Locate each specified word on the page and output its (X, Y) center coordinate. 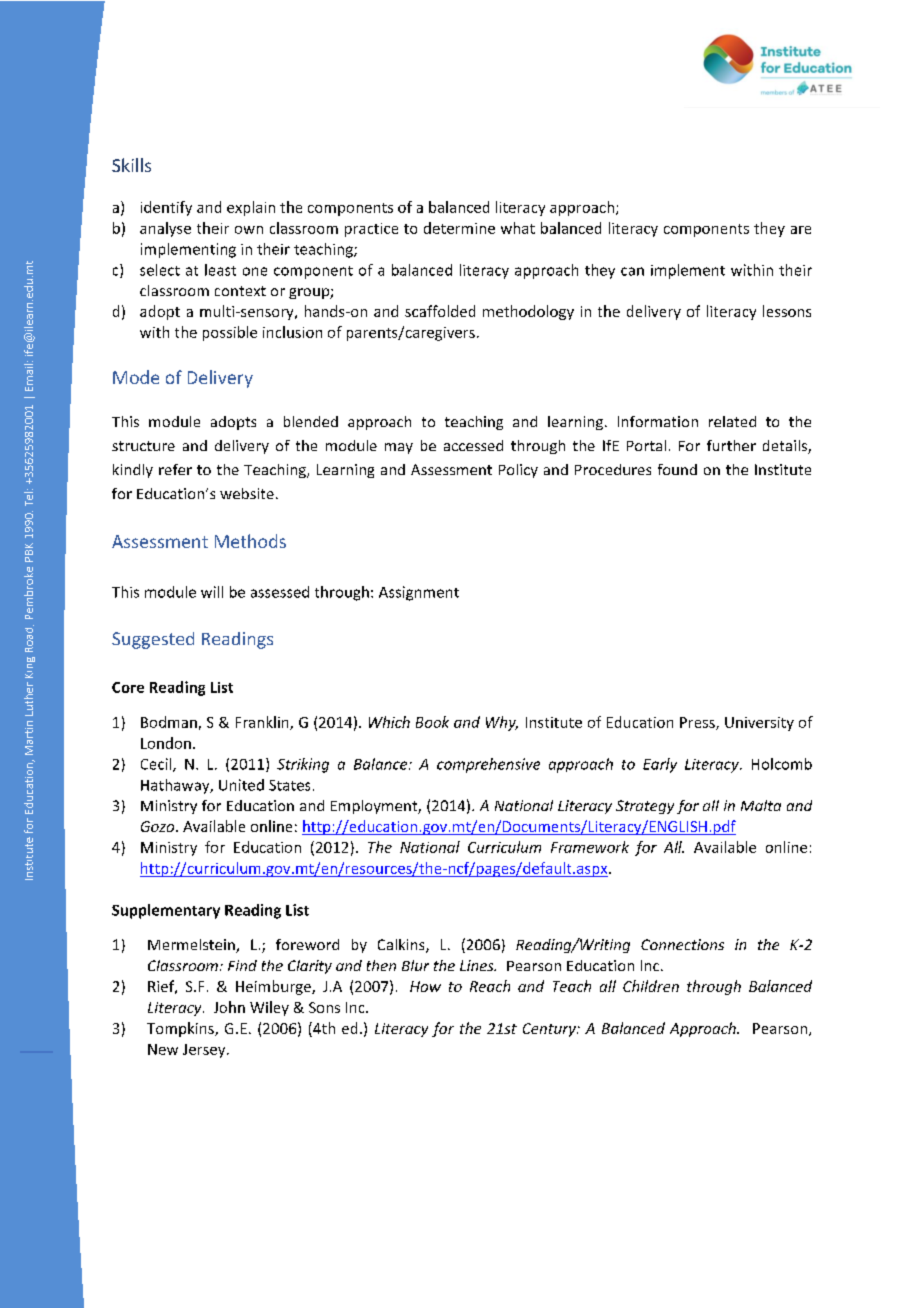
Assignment (419, 593)
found (677, 469)
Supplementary (166, 911)
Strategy (645, 807)
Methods (250, 541)
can (632, 271)
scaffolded (440, 311)
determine (459, 228)
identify (166, 208)
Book (432, 722)
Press (698, 723)
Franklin (263, 723)
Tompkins (181, 1029)
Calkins (402, 946)
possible (230, 333)
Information (658, 421)
